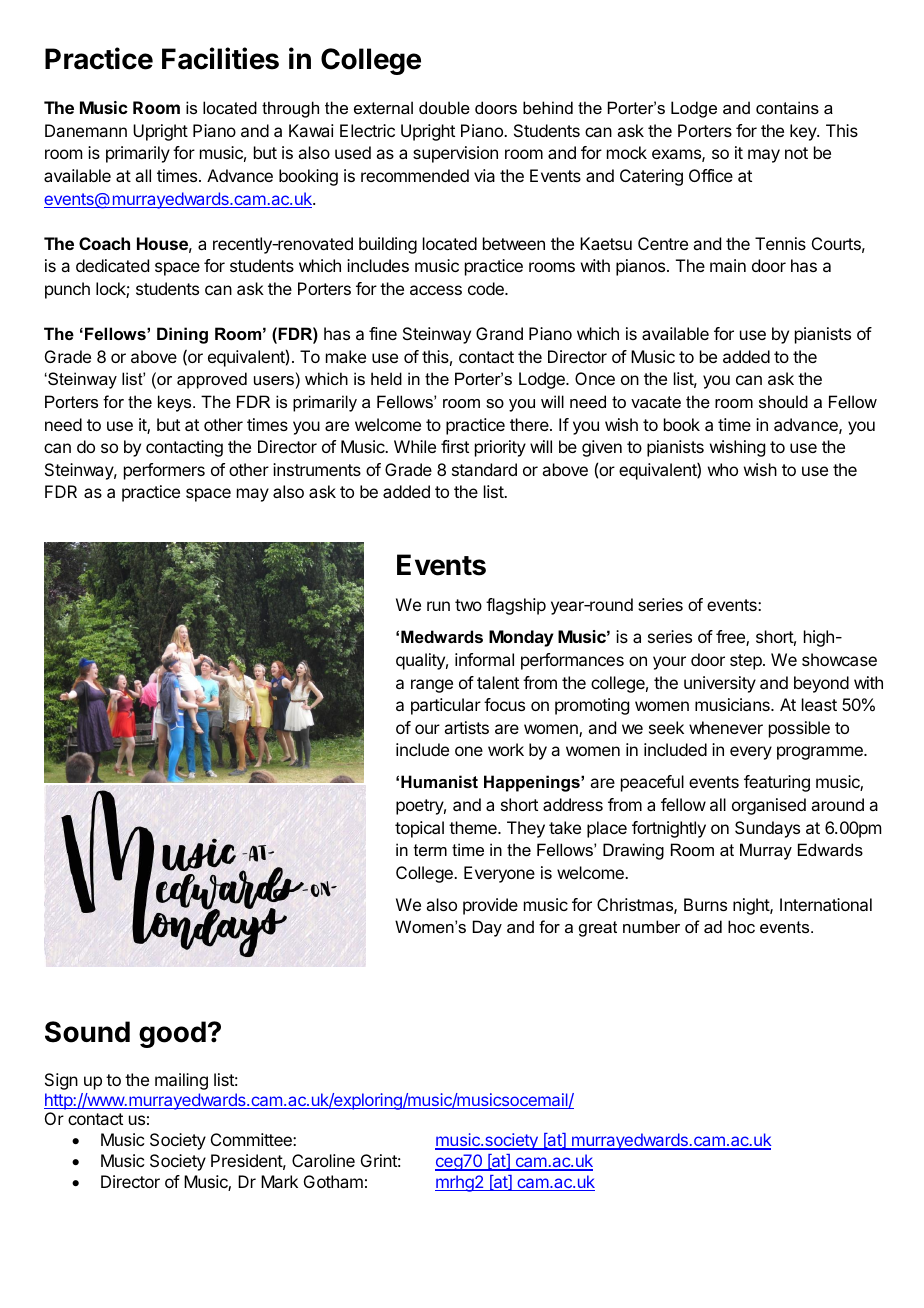 This image has width=924, height=1308. What do you see at coordinates (438, 606) in the image?
I see `run` at bounding box center [438, 606].
